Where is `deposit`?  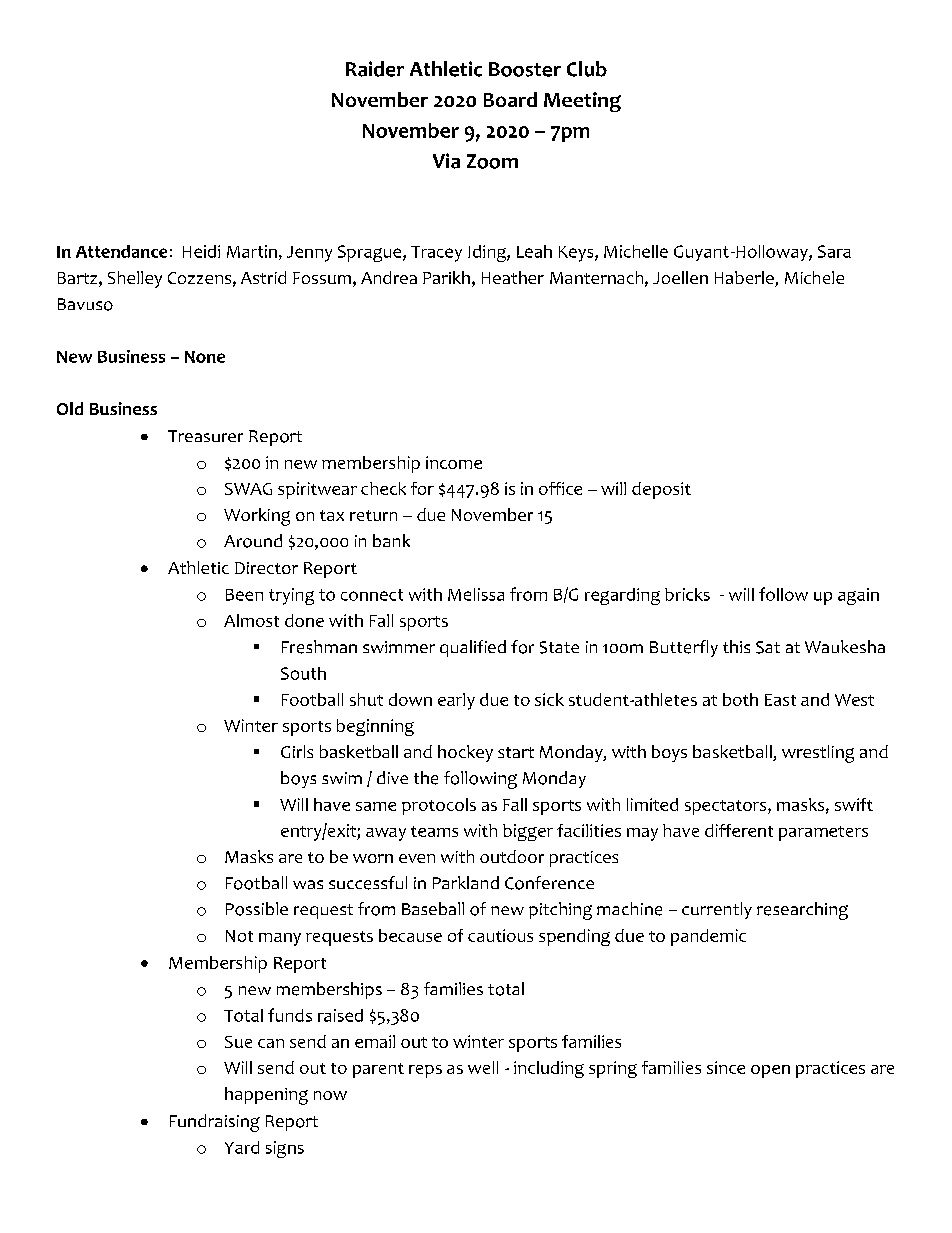
deposit is located at coordinates (661, 490).
